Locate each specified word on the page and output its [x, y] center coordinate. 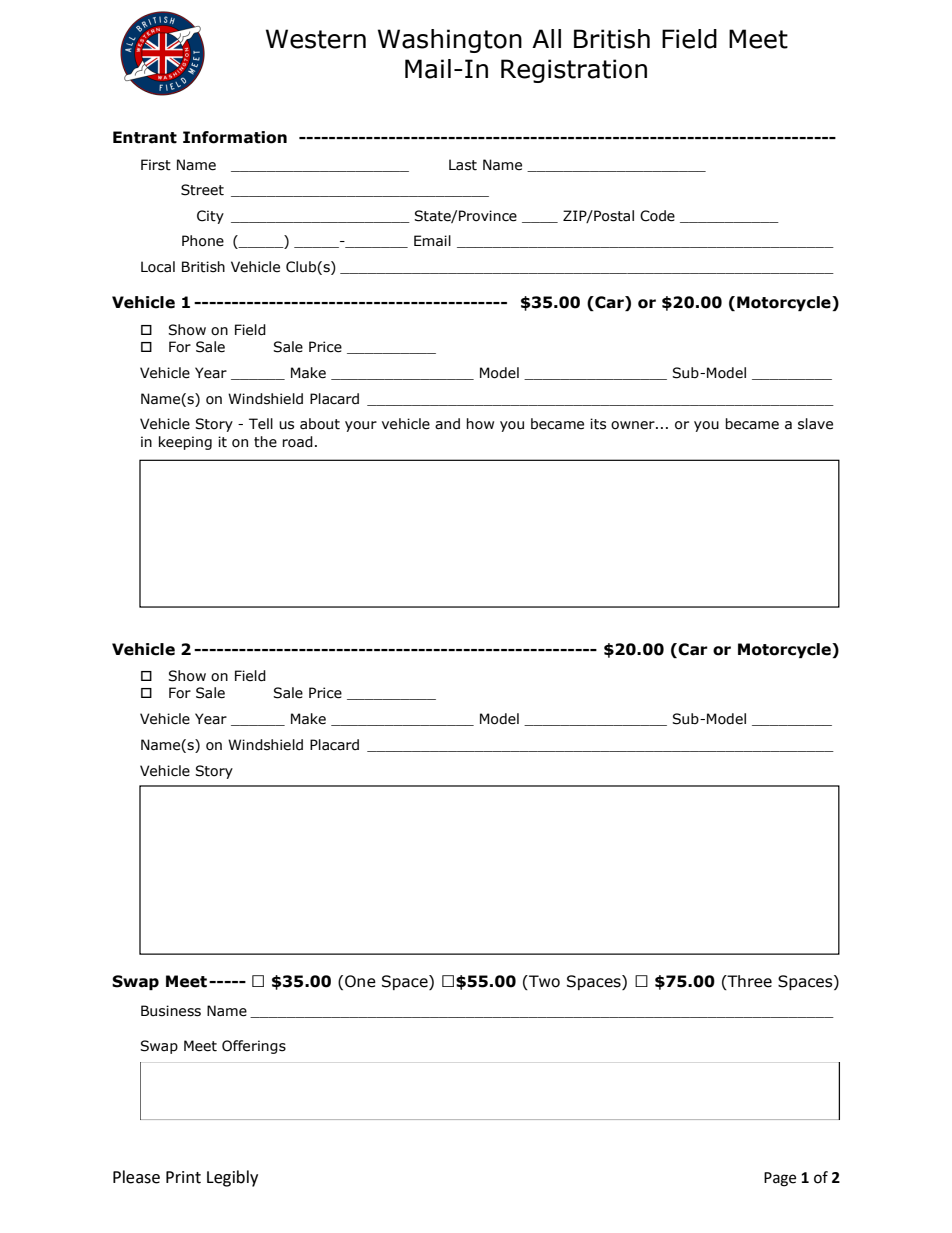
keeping [185, 443]
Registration [574, 71]
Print [183, 1177]
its [598, 424]
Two [543, 982]
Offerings [254, 1047]
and [447, 424]
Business [171, 1011]
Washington [450, 41]
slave [815, 424]
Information [235, 137]
